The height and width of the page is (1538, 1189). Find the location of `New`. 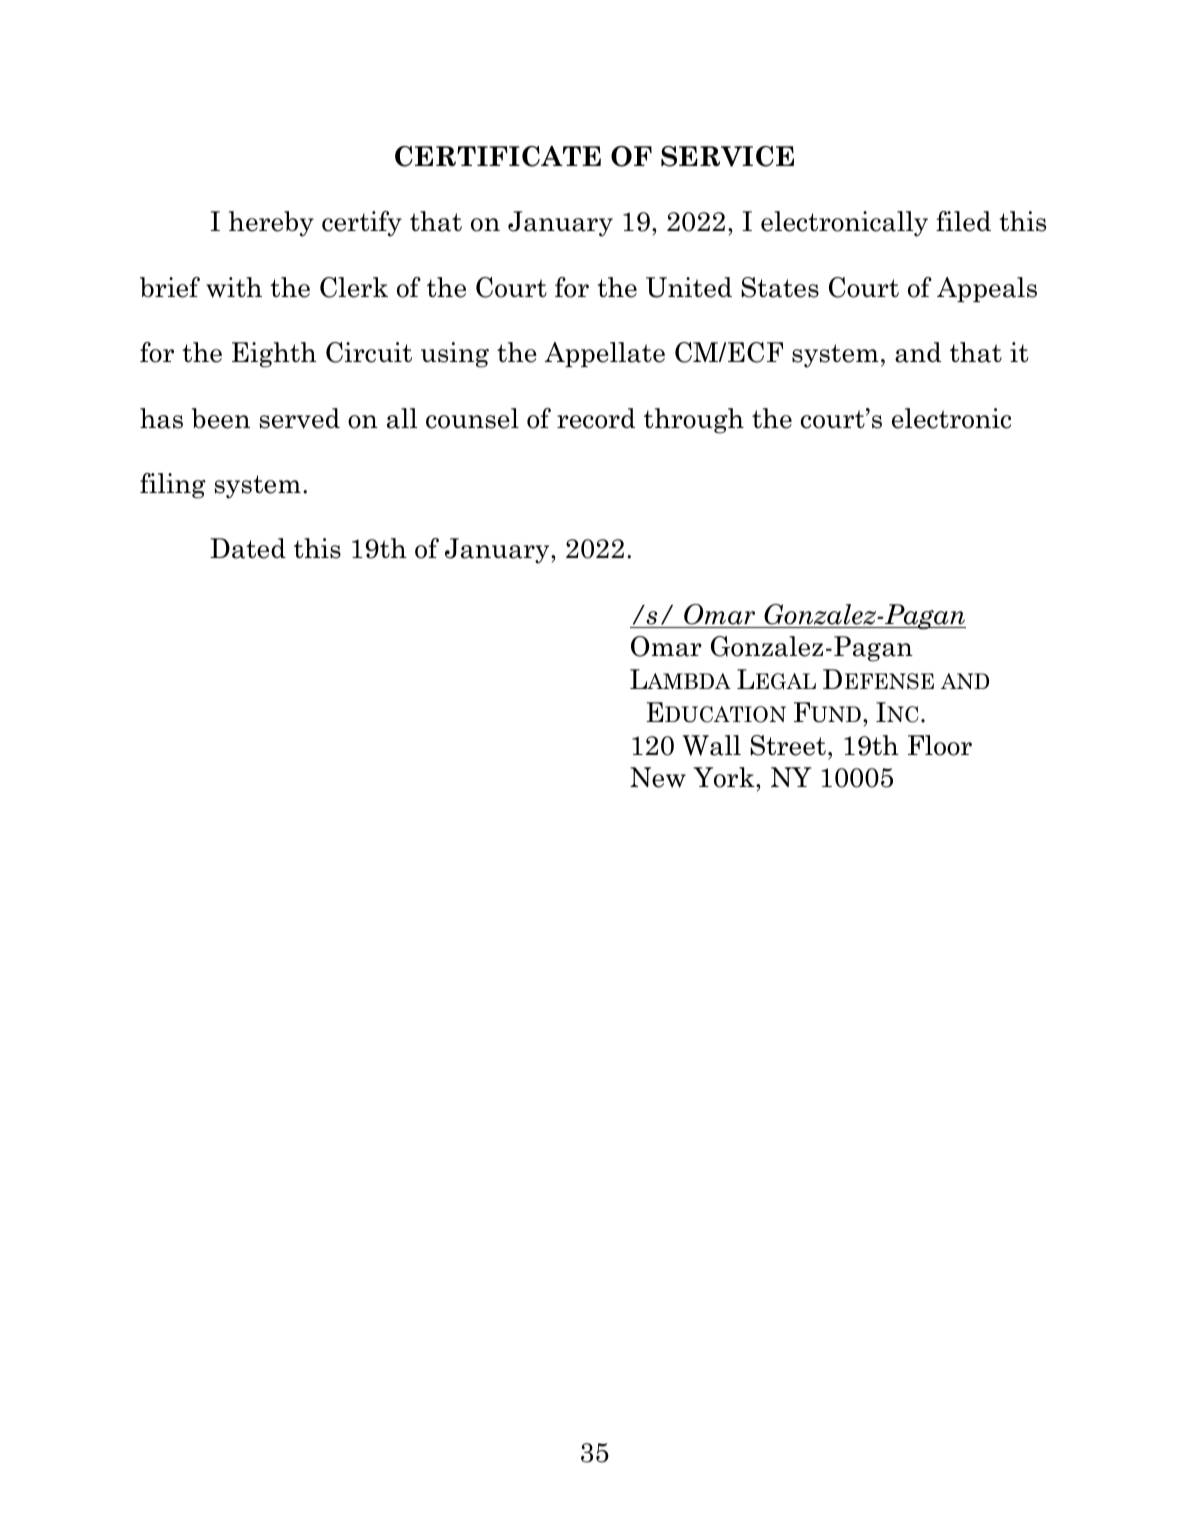

New is located at coordinates (658, 777).
